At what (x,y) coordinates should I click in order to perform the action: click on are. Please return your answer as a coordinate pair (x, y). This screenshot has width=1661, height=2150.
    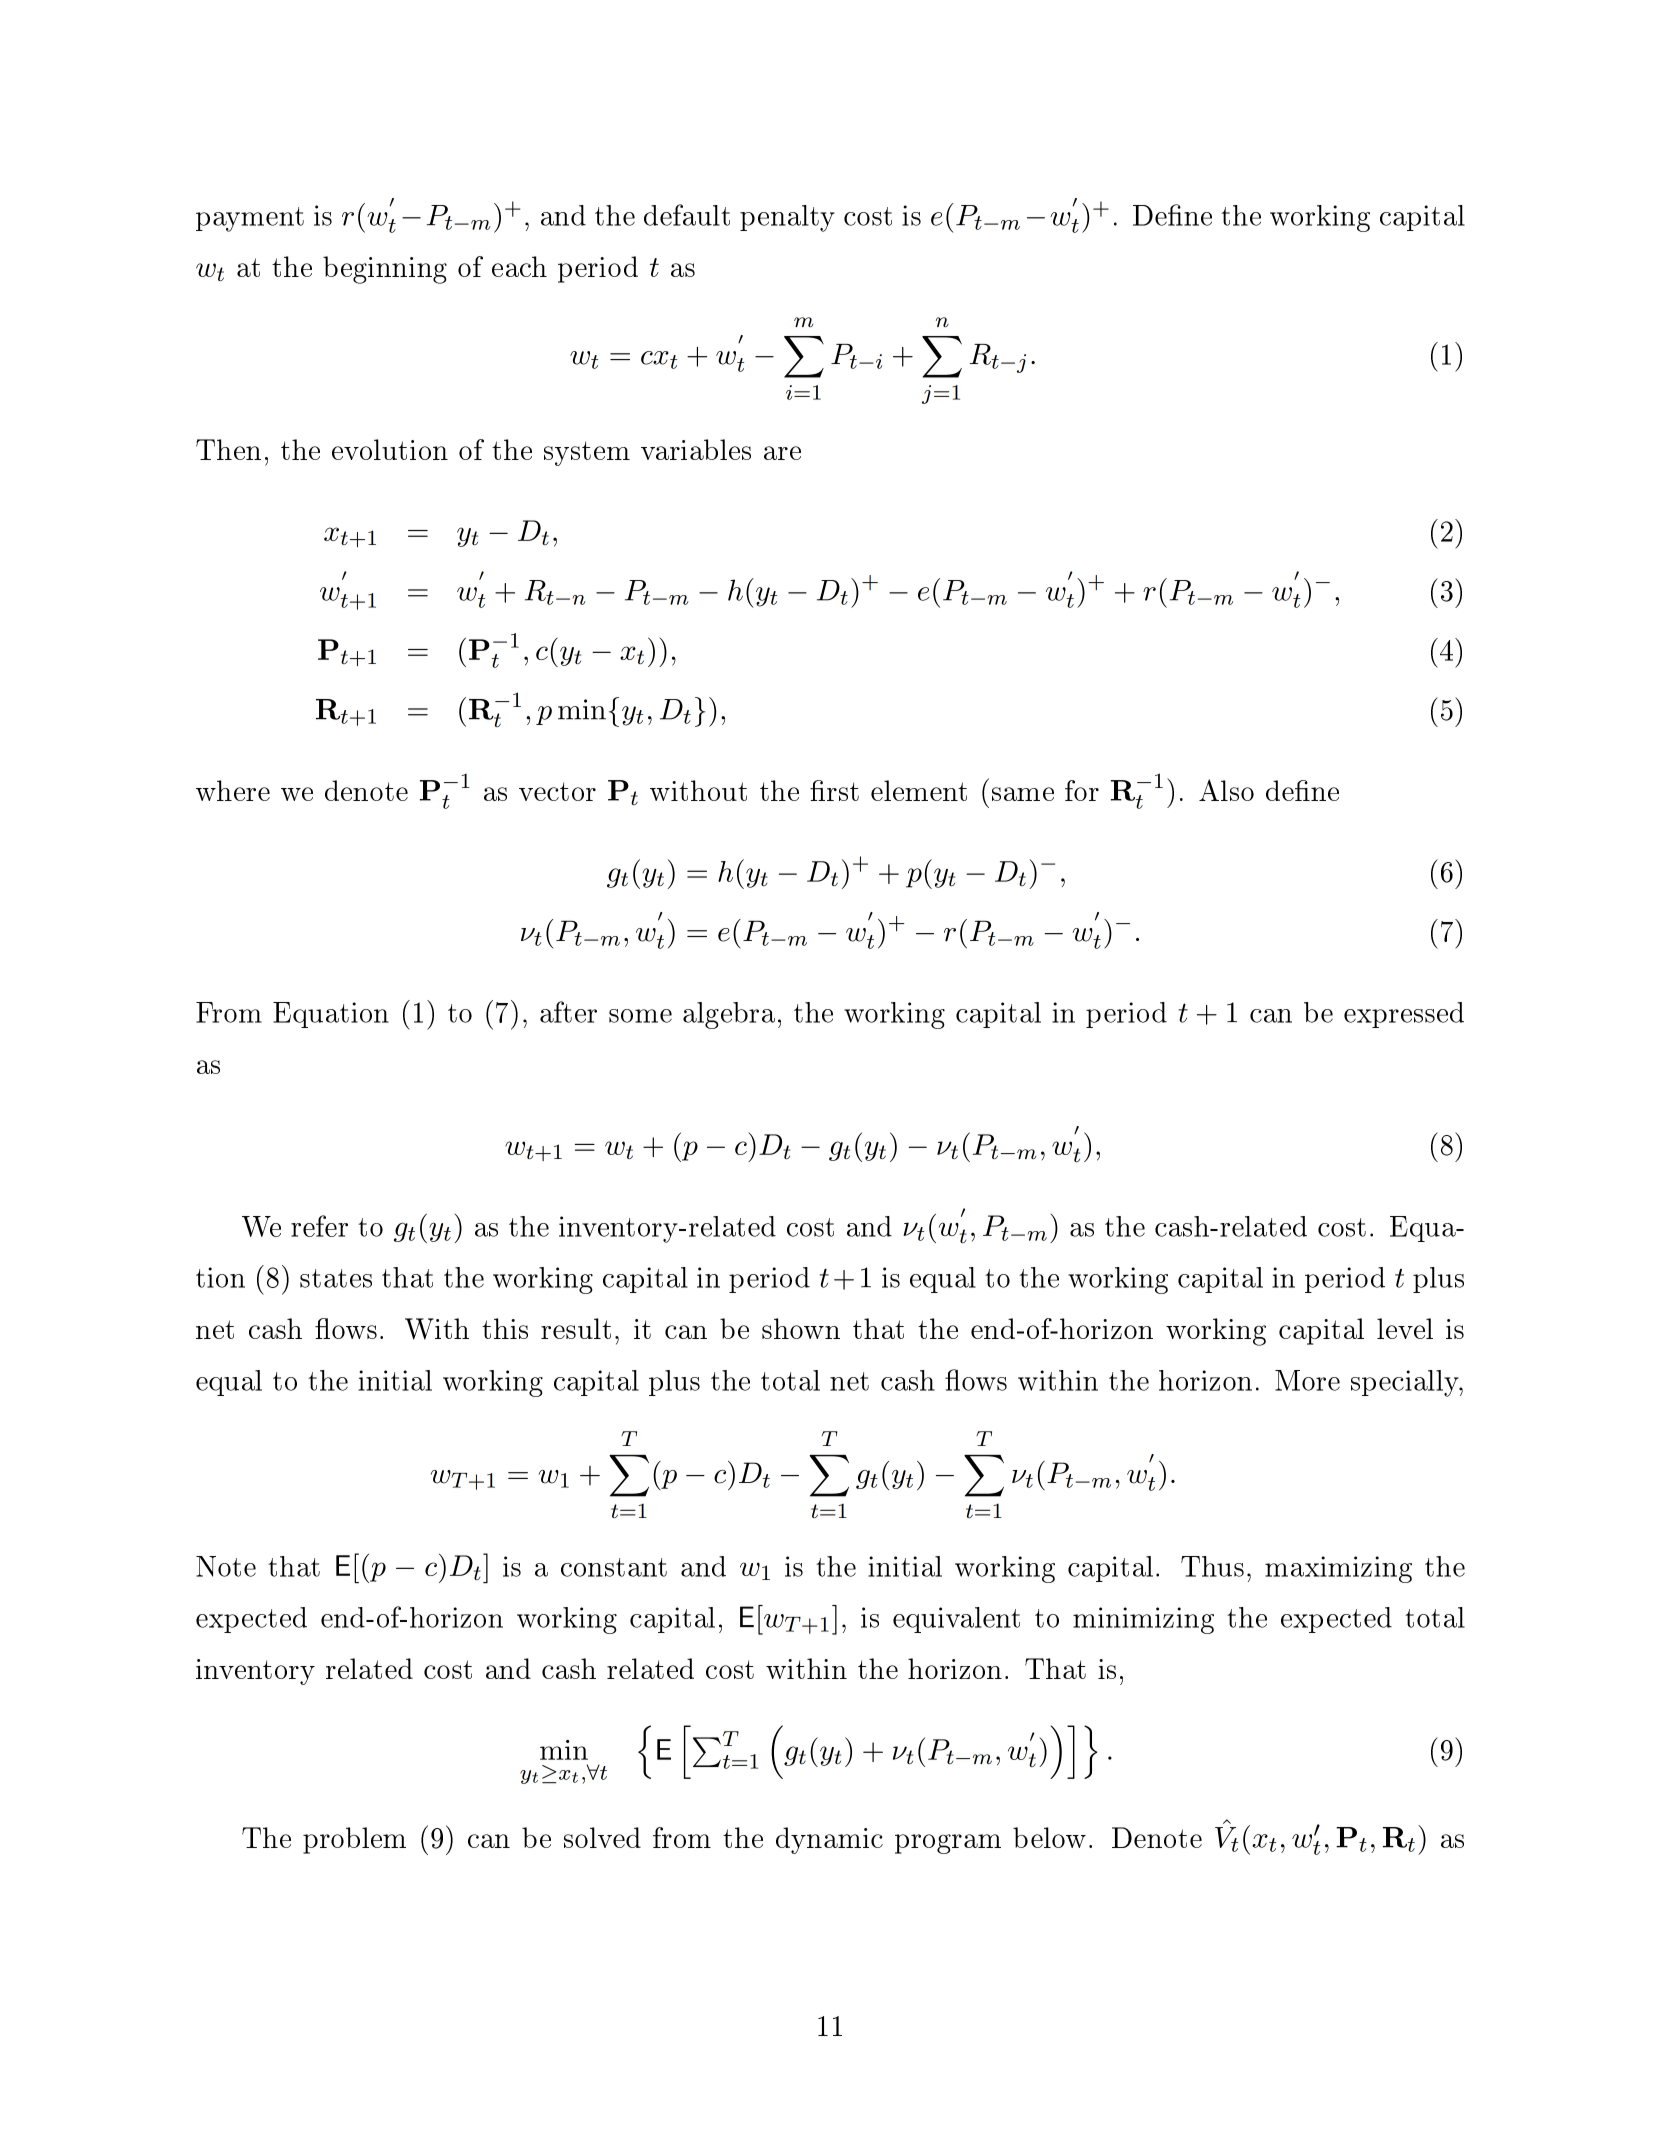
    Looking at the image, I should click on (782, 453).
